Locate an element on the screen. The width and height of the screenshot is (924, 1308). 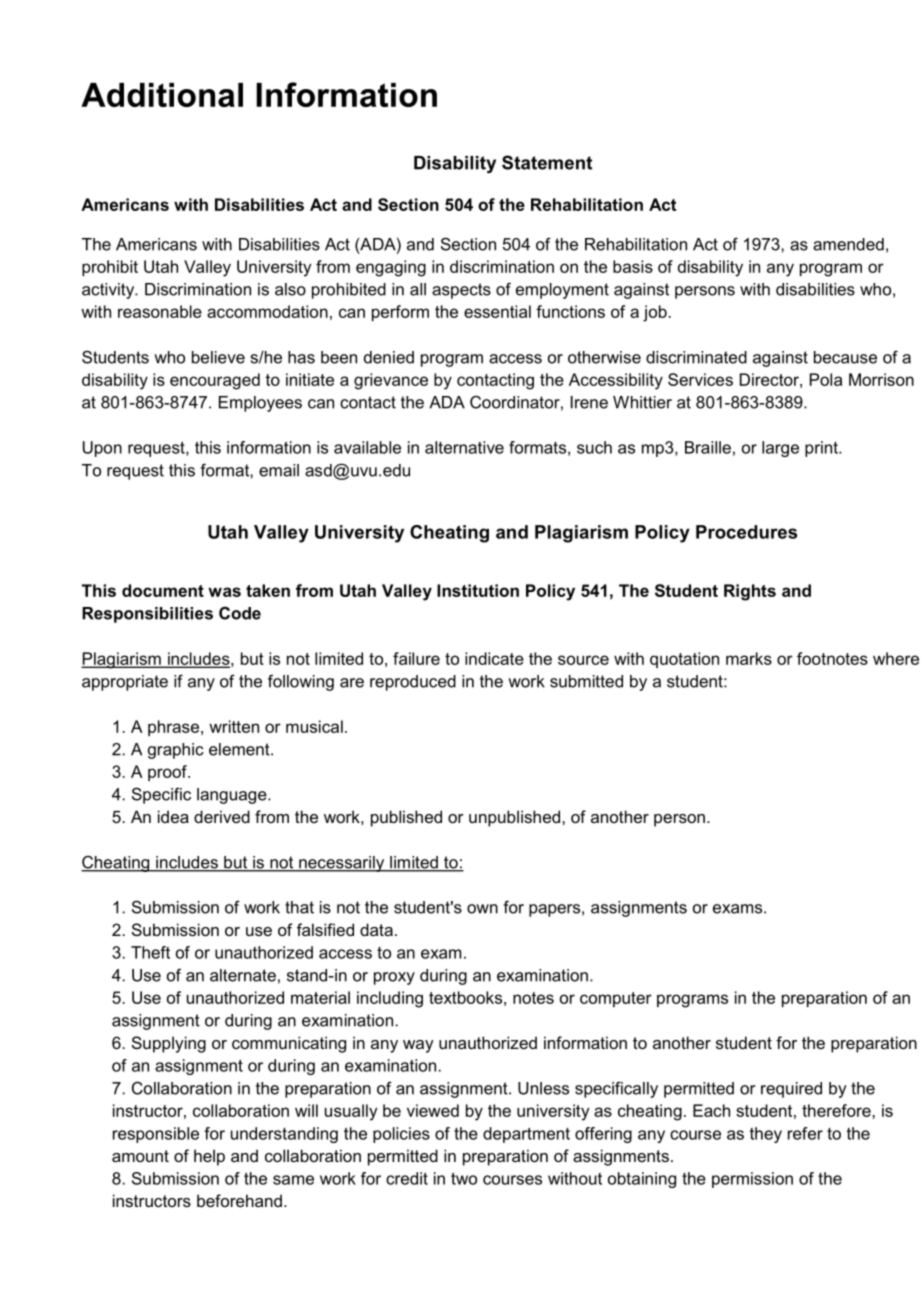
help is located at coordinates (209, 1157).
